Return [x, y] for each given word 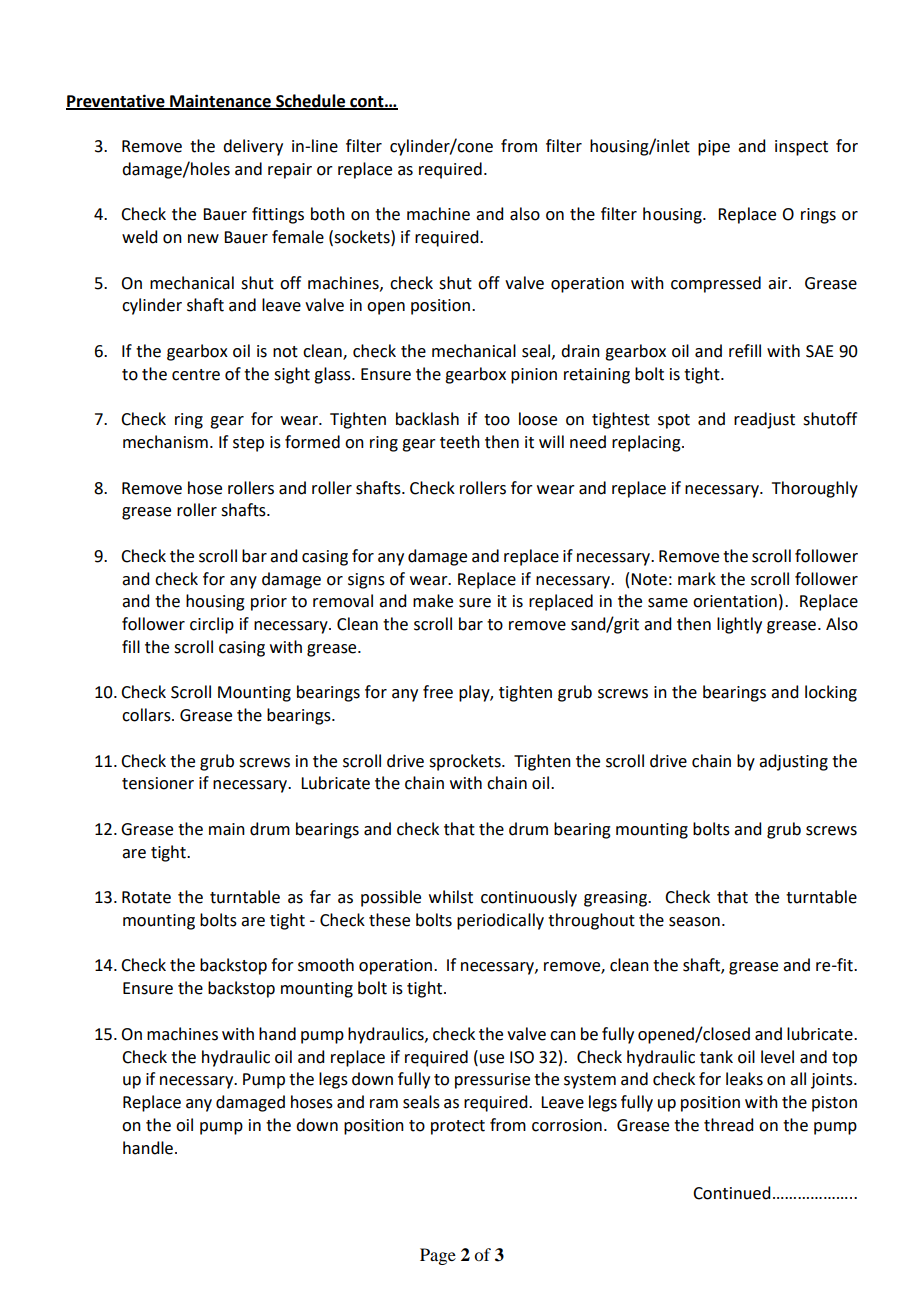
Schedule [310, 101]
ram [384, 1104]
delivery [253, 147]
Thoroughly [815, 489]
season [694, 922]
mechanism [165, 442]
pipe [714, 148]
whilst [451, 897]
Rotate [146, 897]
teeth [460, 442]
